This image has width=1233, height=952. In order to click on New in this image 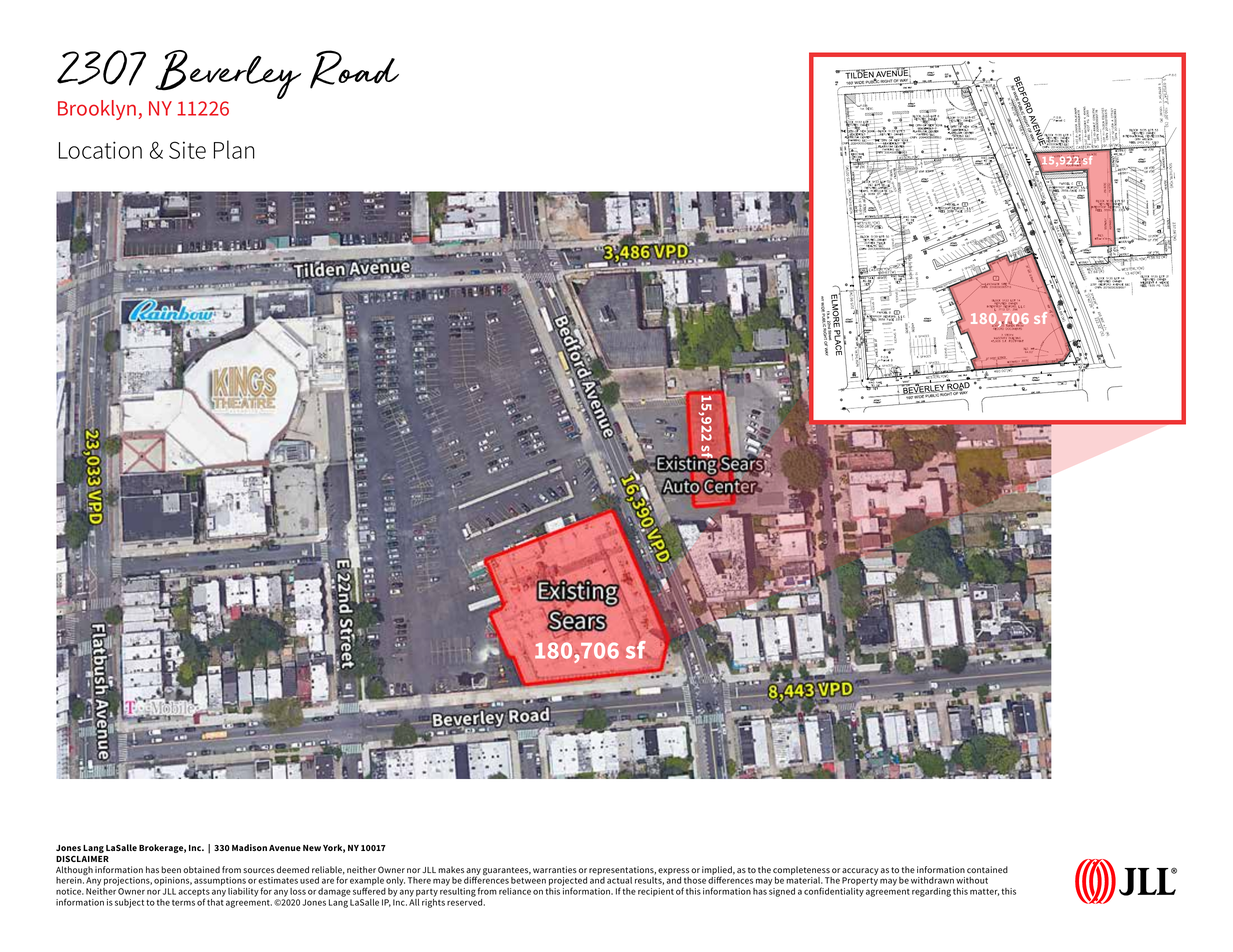, I will do `click(312, 848)`.
